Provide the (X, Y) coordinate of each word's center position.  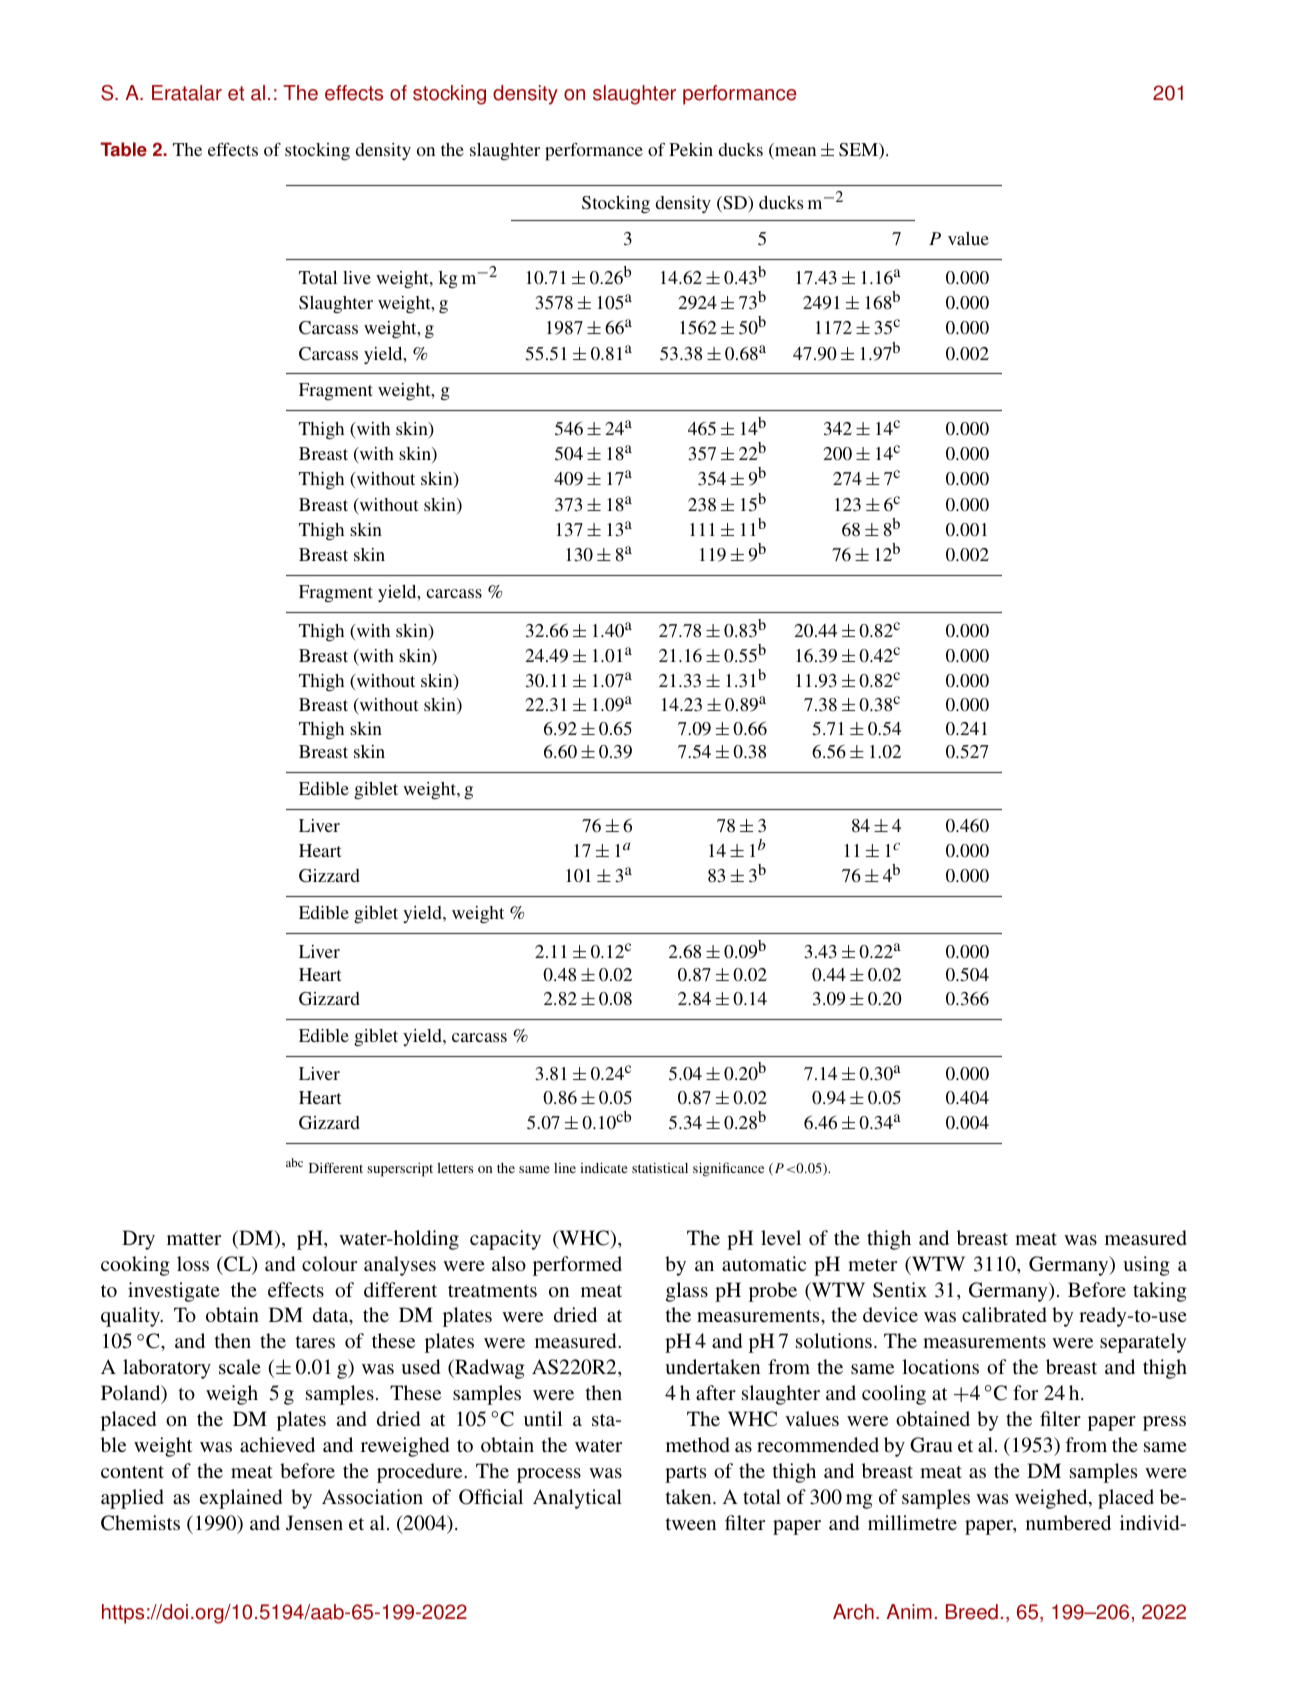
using (1146, 1266)
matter (194, 1239)
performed (577, 1266)
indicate (604, 1167)
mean (794, 153)
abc (294, 1162)
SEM (859, 151)
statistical (660, 1168)
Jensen (314, 1523)
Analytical (577, 1499)
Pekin (691, 149)
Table (123, 149)
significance (728, 1169)
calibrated (1004, 1314)
